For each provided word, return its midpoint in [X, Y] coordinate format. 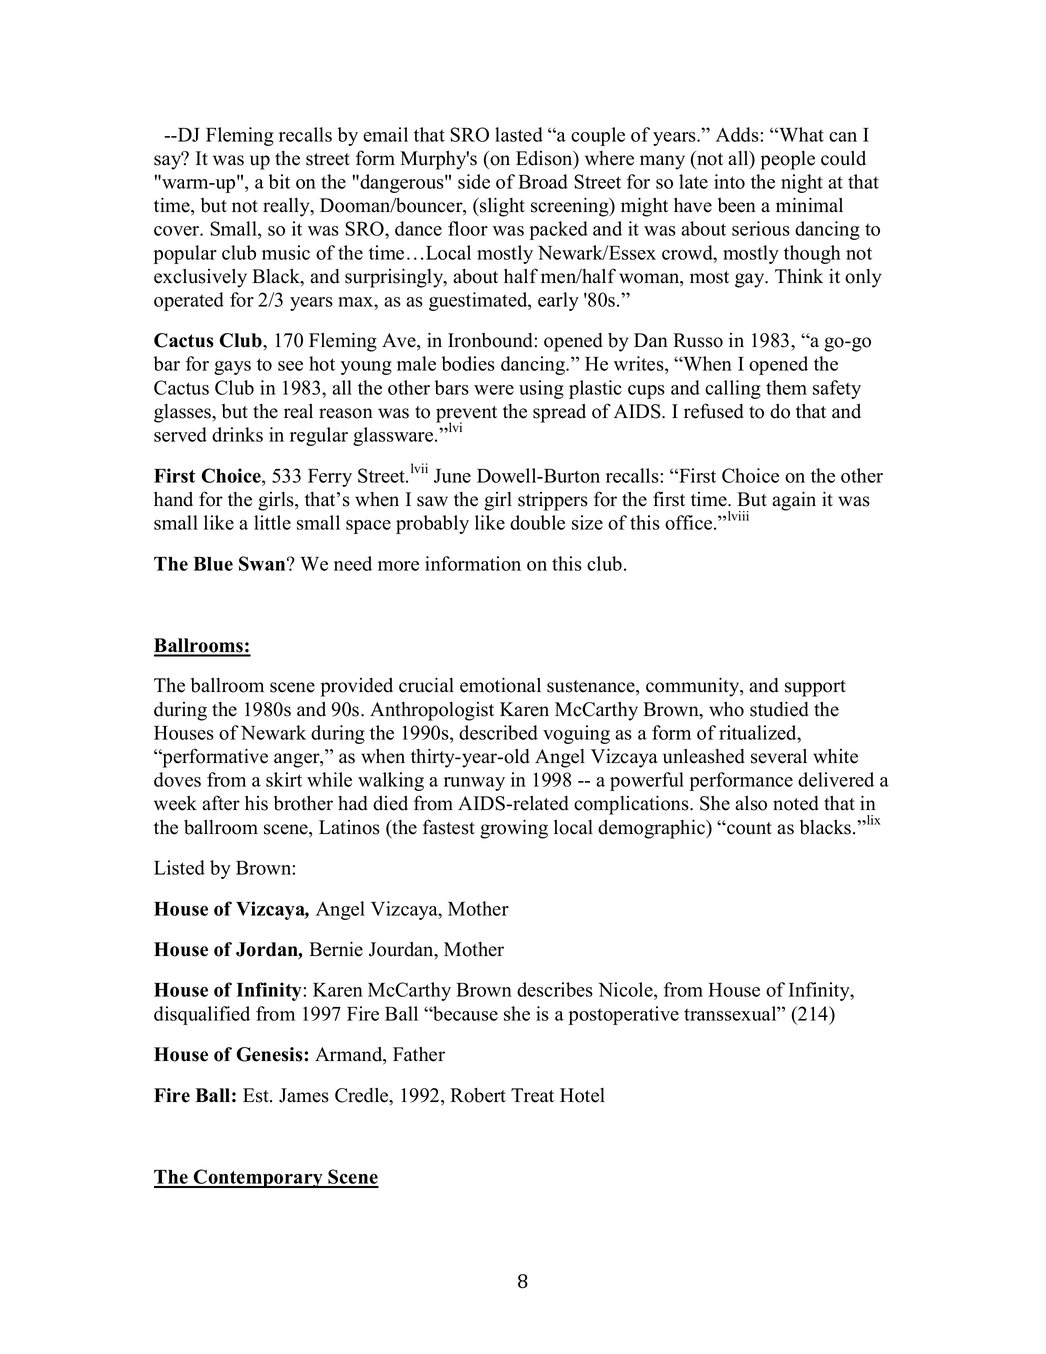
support [815, 688]
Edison [545, 159]
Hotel [582, 1095]
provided [357, 687]
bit [279, 181]
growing [514, 829]
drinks [237, 434]
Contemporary [258, 1178]
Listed [179, 867]
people [788, 160]
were [494, 390]
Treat [532, 1095]
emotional [500, 685]
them [786, 387]
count [748, 828]
